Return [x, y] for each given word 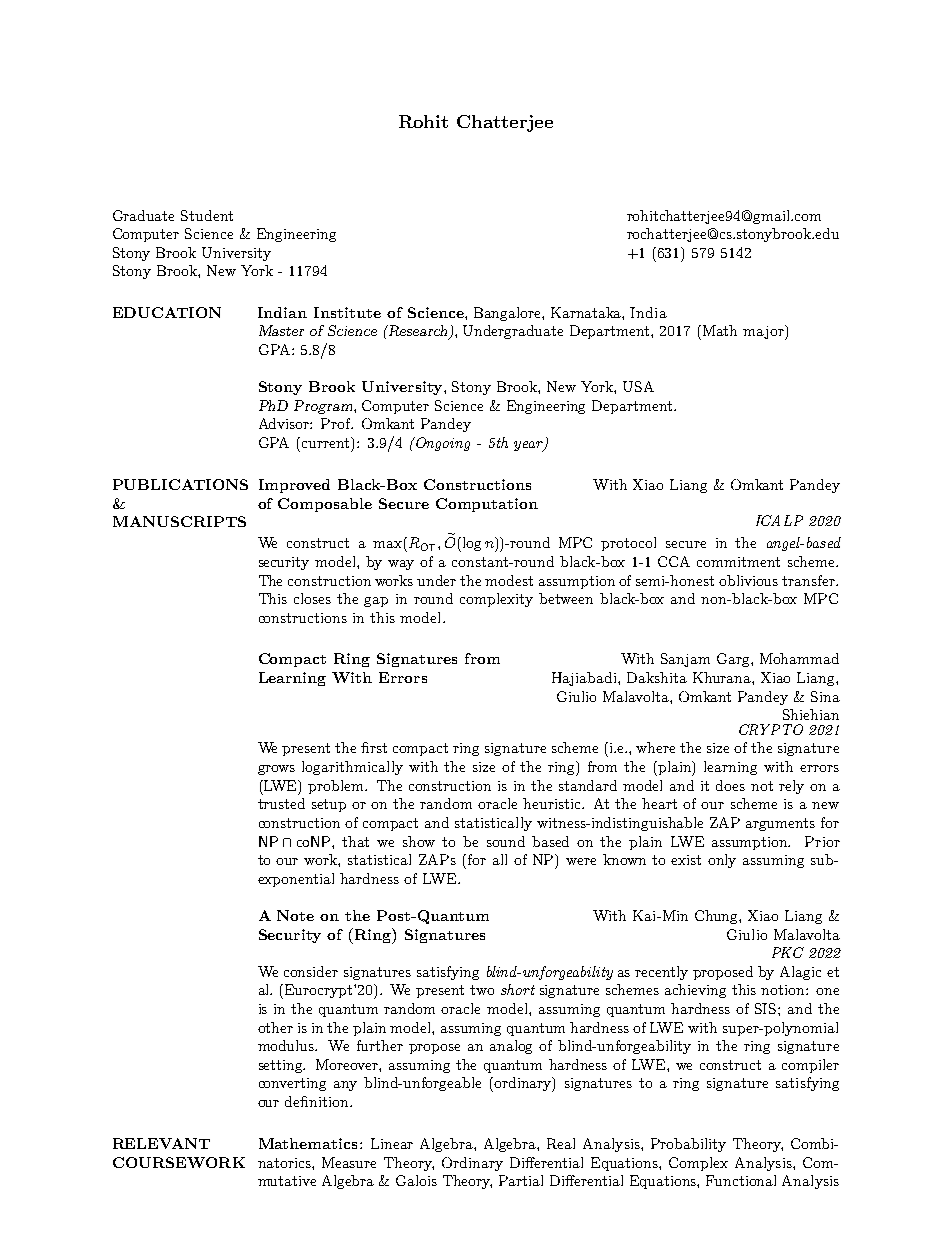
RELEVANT [161, 1143]
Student [207, 215]
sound [506, 841]
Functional [741, 1180]
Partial [521, 1180]
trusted [281, 803]
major [764, 332]
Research [418, 332]
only [722, 861]
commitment [738, 562]
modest [509, 580]
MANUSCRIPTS [179, 521]
